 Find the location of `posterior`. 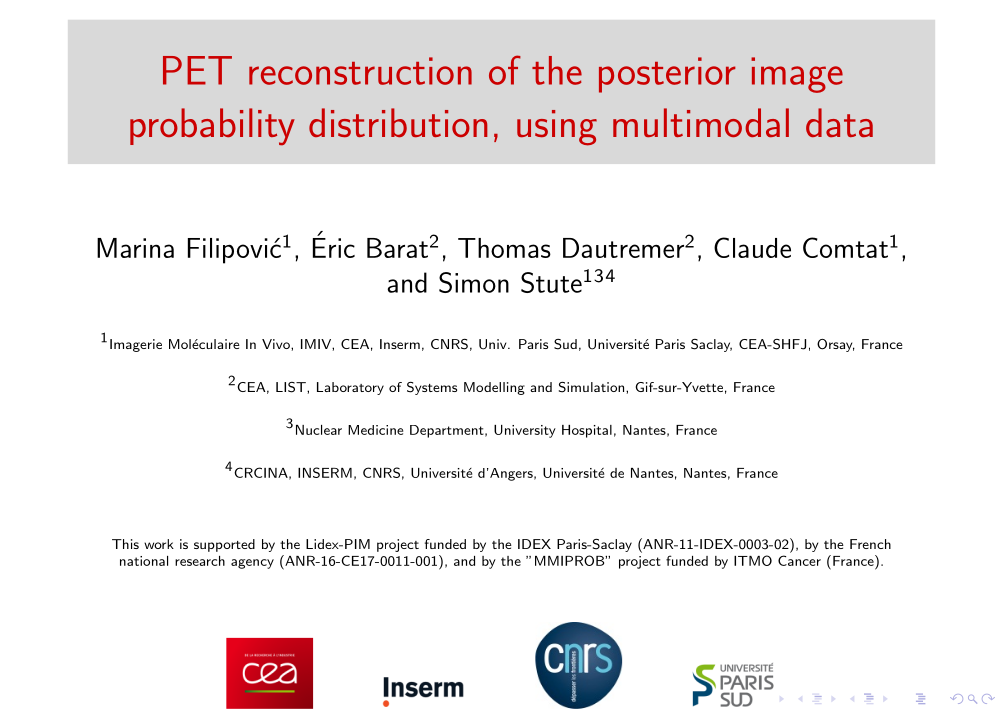

posterior is located at coordinates (667, 75).
